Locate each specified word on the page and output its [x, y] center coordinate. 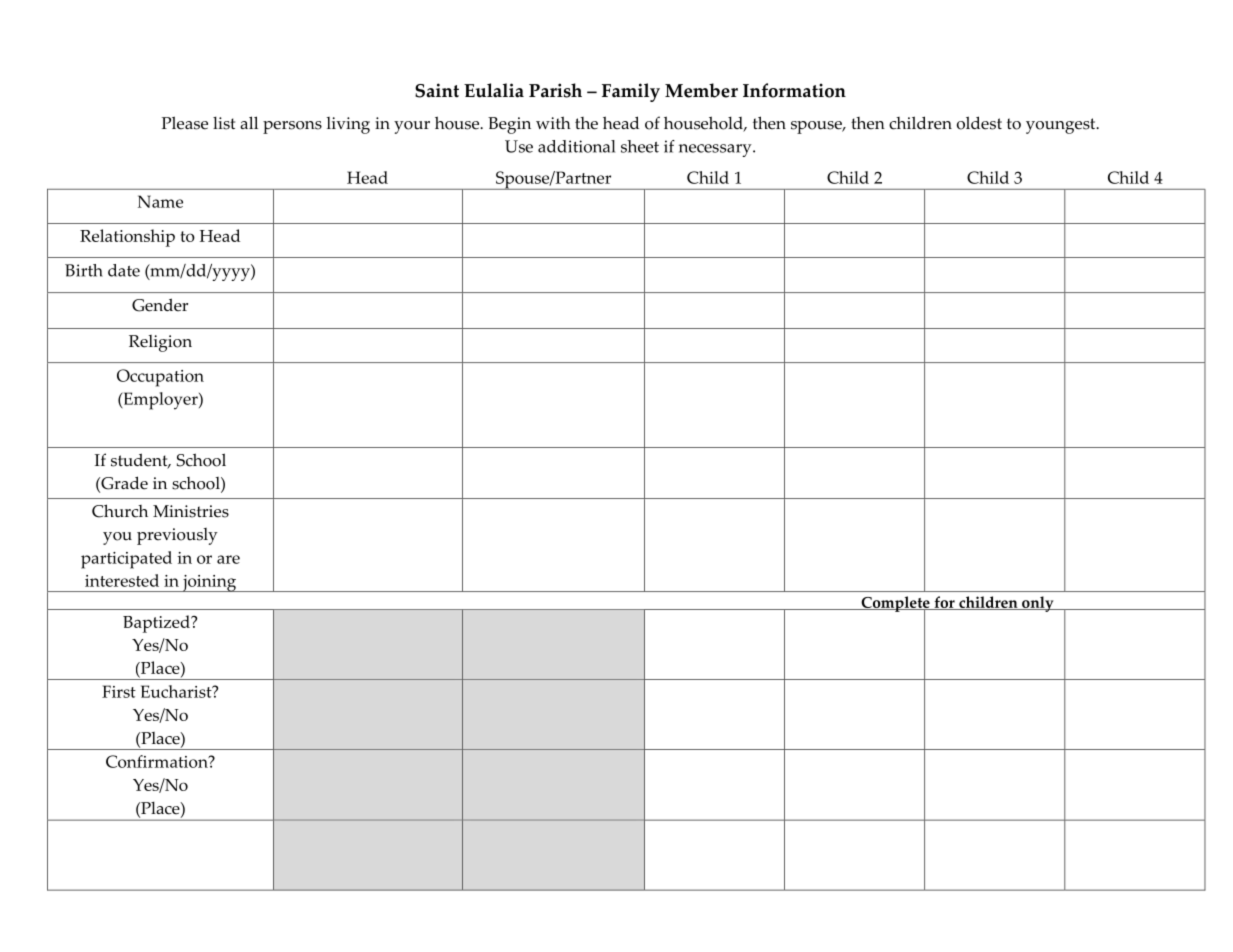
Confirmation [158, 761]
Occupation [160, 378]
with [553, 122]
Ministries [191, 511]
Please [185, 123]
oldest [979, 123]
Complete [895, 605]
